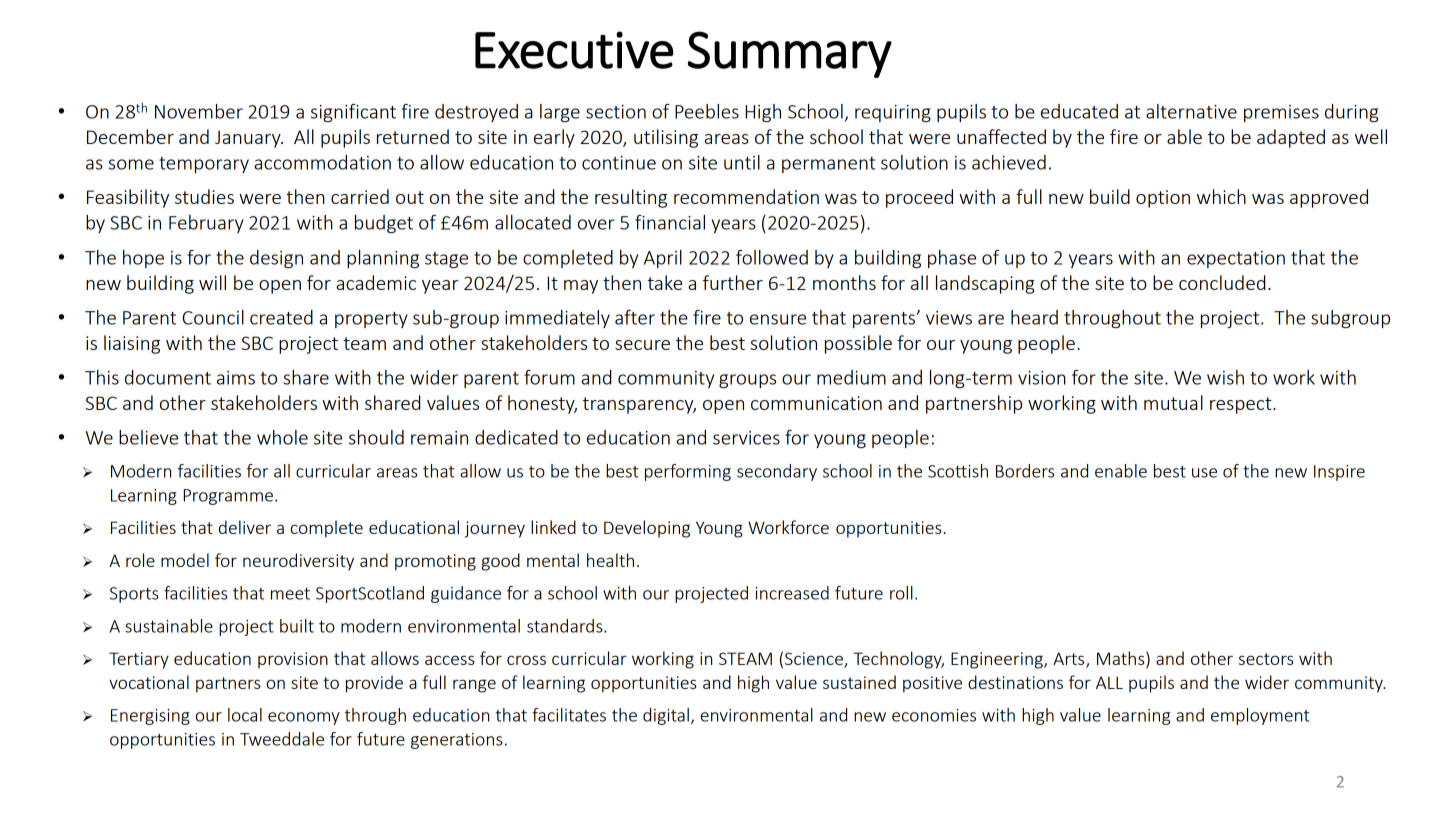  Describe the element at coordinates (1242, 405) in the screenshot. I see `respect` at that location.
